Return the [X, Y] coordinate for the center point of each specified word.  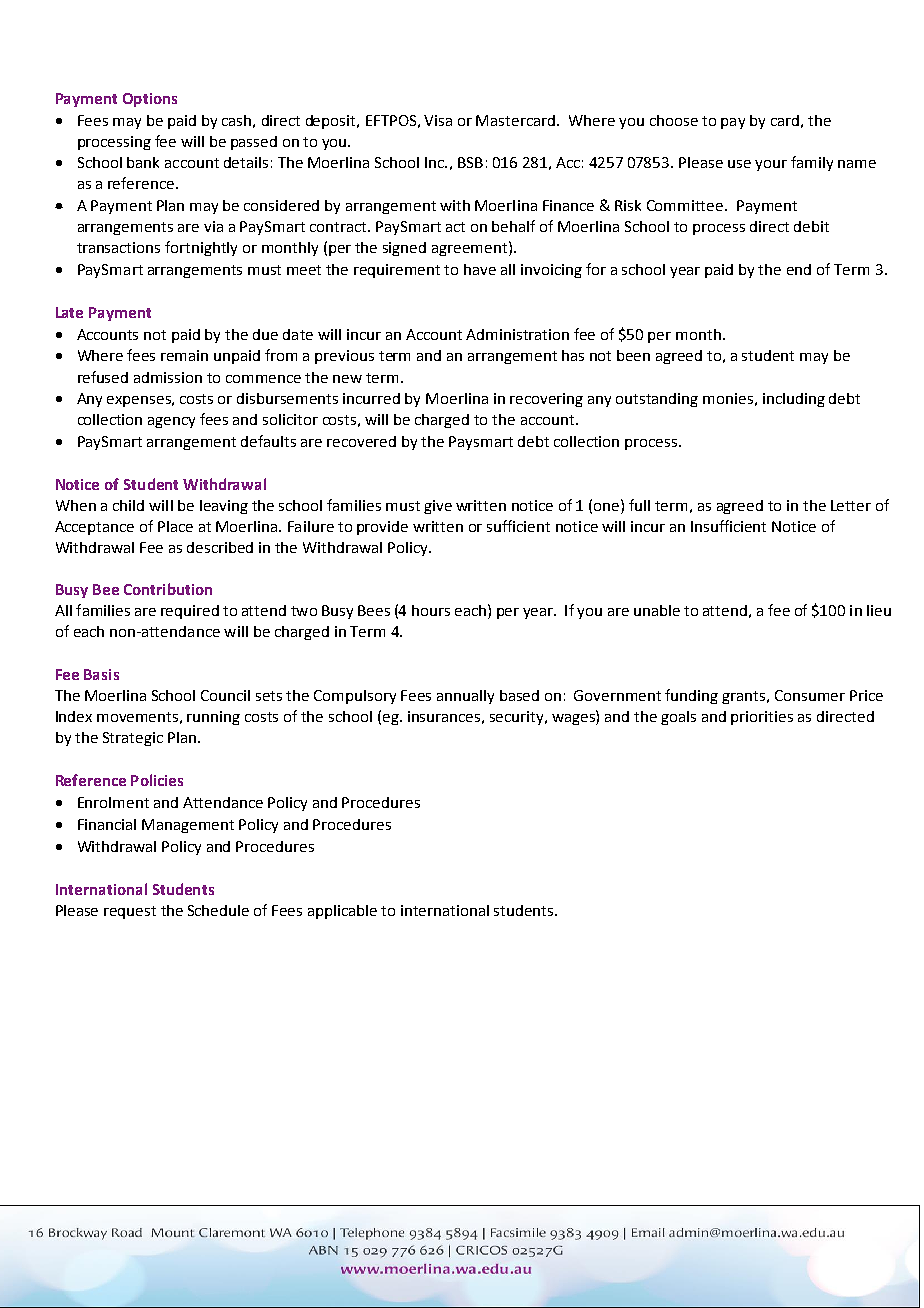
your [771, 165]
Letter [851, 505]
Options [150, 100]
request [130, 912]
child [128, 505]
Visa [438, 120]
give [438, 507]
